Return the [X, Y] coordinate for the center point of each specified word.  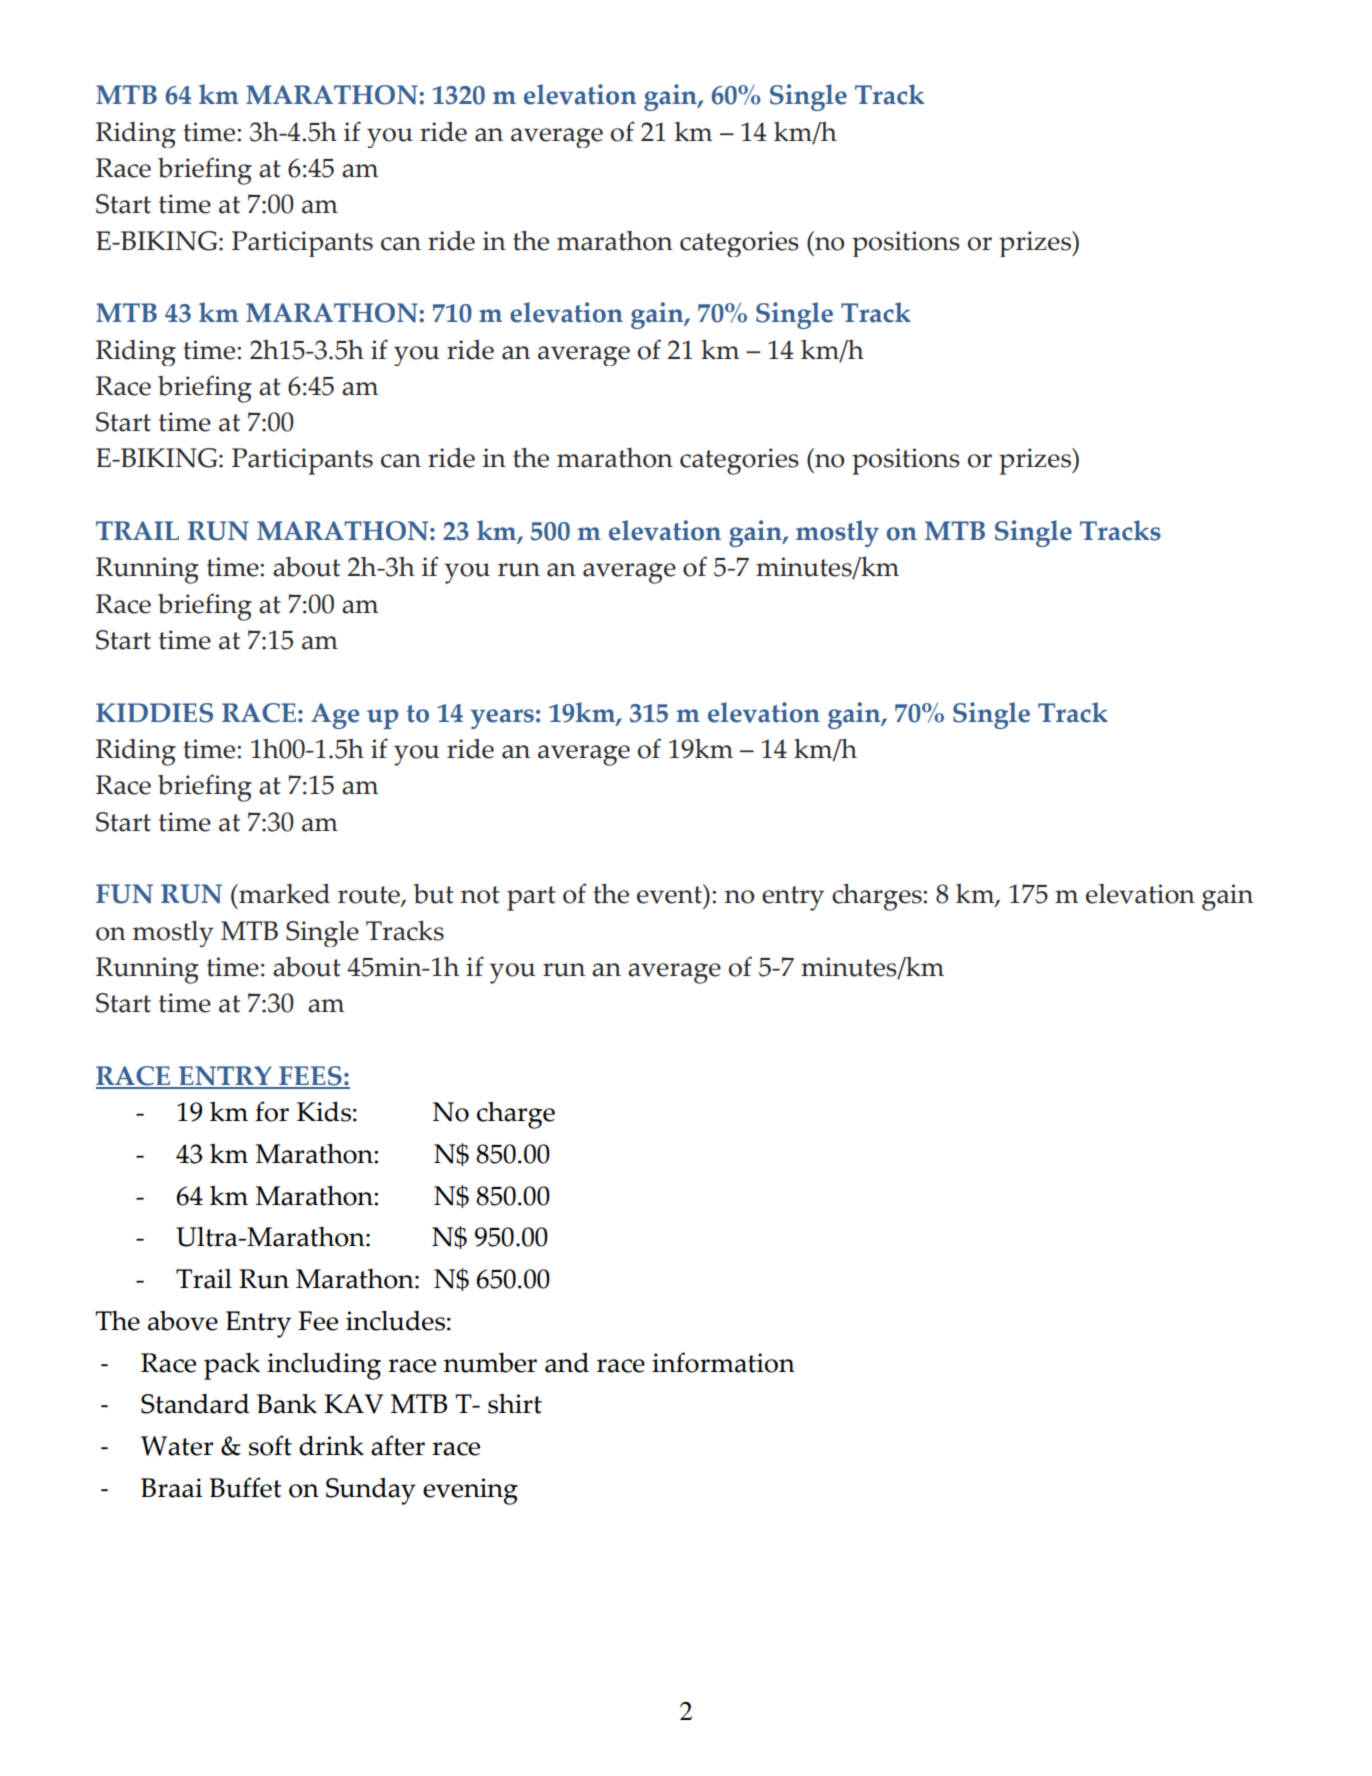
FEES [310, 1077]
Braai [172, 1488]
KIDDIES [154, 713]
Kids [324, 1111]
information [723, 1362]
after [398, 1445]
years [502, 719]
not [480, 895]
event [670, 894]
